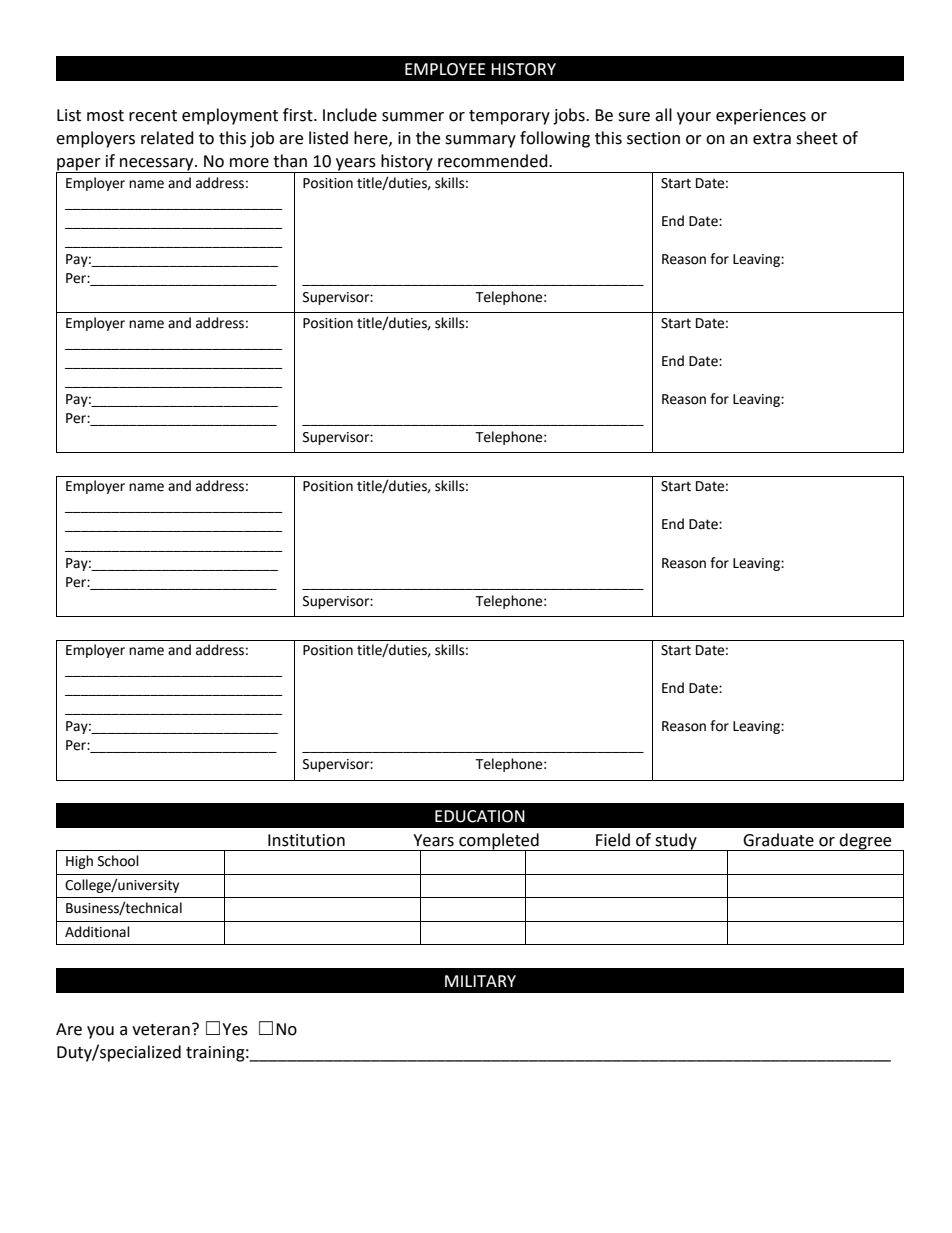 The width and height of the image is (952, 1233). I want to click on temporary, so click(509, 117).
